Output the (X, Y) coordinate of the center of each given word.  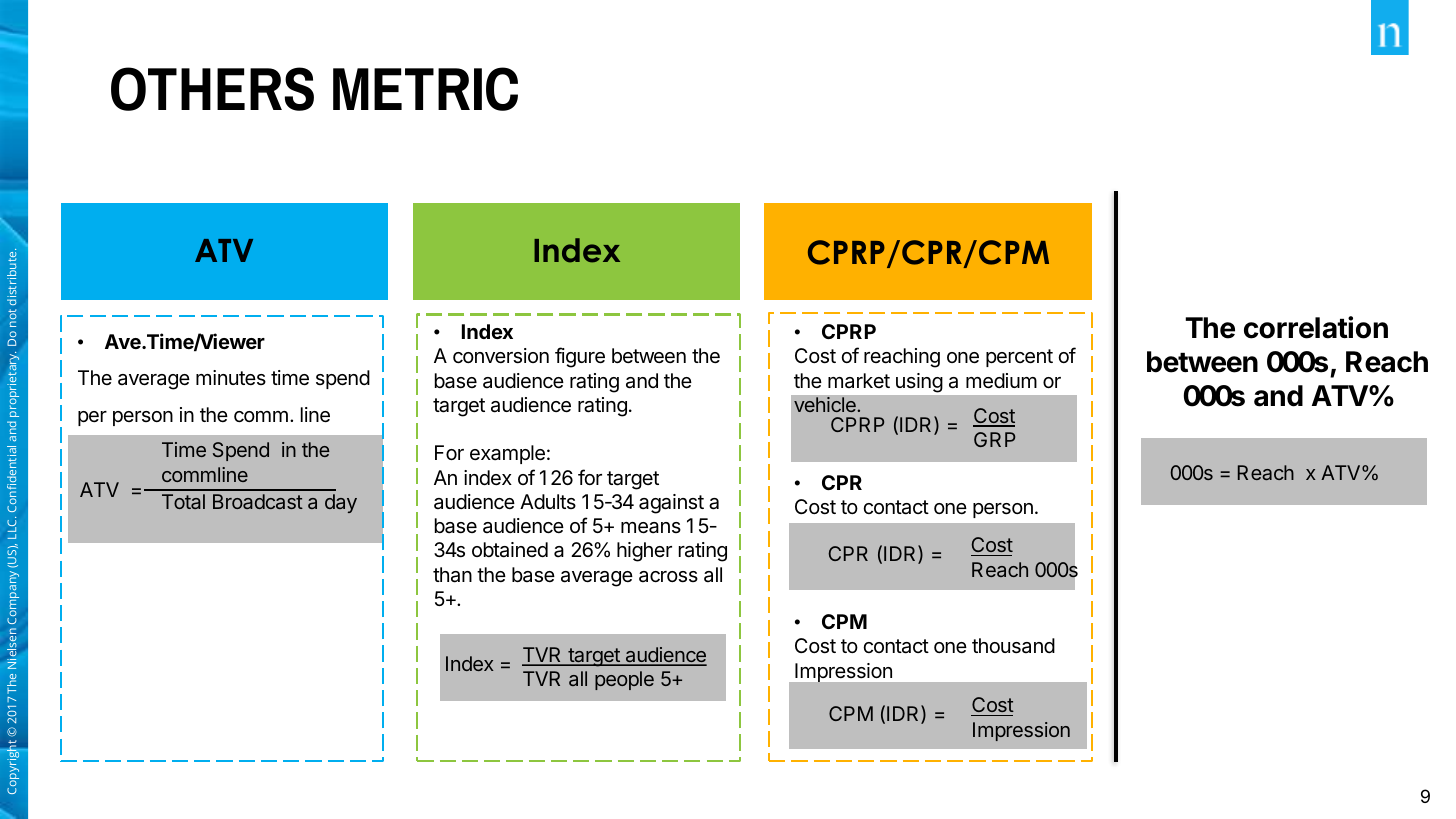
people (624, 680)
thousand (1013, 646)
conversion (501, 356)
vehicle (826, 405)
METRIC (425, 89)
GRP (994, 439)
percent (1019, 358)
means (651, 528)
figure (580, 357)
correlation (1316, 327)
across (668, 577)
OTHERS (212, 89)
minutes (231, 377)
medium (1001, 381)
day (341, 503)
